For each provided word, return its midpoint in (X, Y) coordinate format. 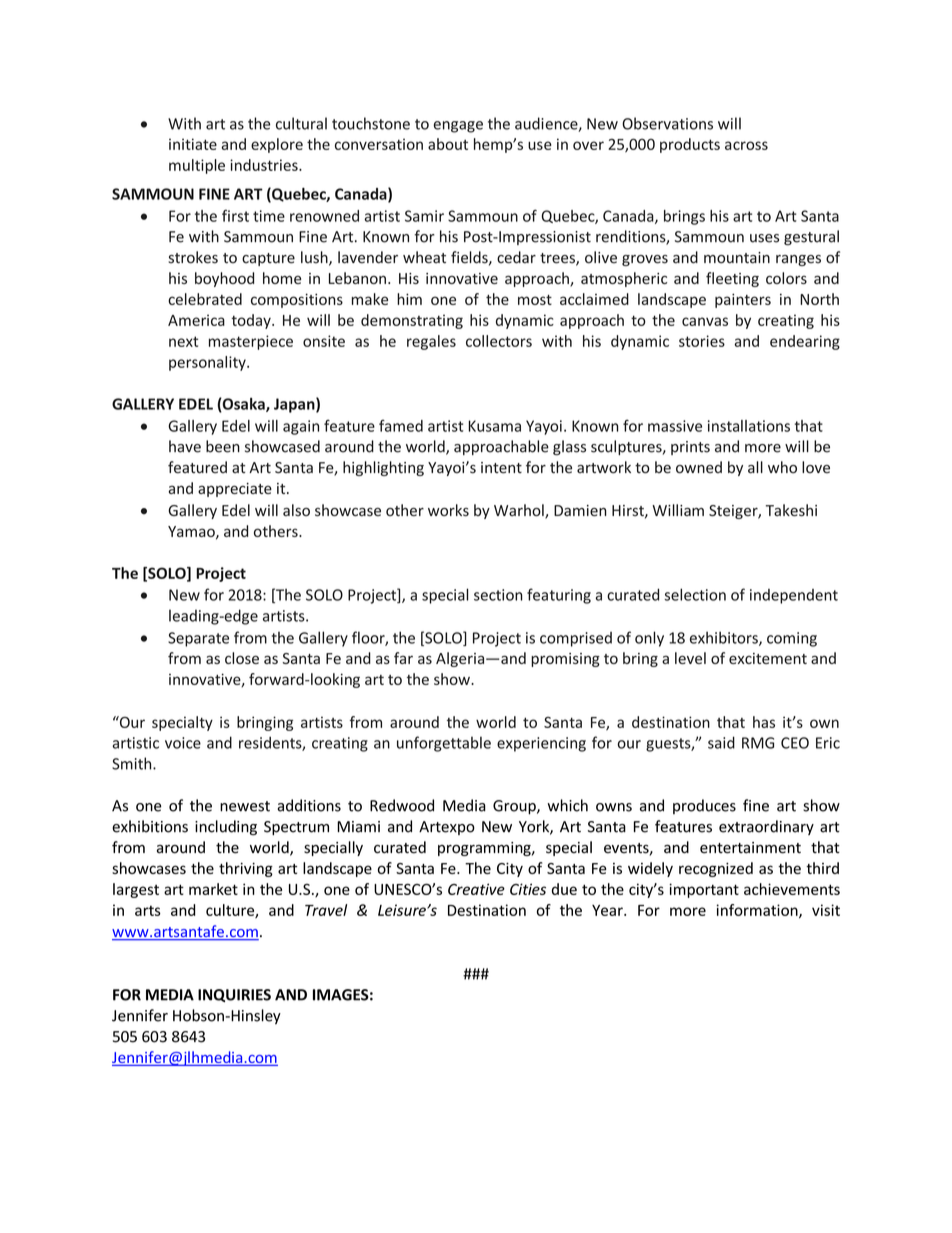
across (746, 145)
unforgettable (444, 744)
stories (702, 341)
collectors (499, 341)
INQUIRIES (234, 995)
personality (208, 363)
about (448, 144)
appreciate (235, 490)
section (498, 595)
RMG (758, 743)
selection (695, 594)
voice (183, 743)
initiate (193, 144)
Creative (476, 889)
